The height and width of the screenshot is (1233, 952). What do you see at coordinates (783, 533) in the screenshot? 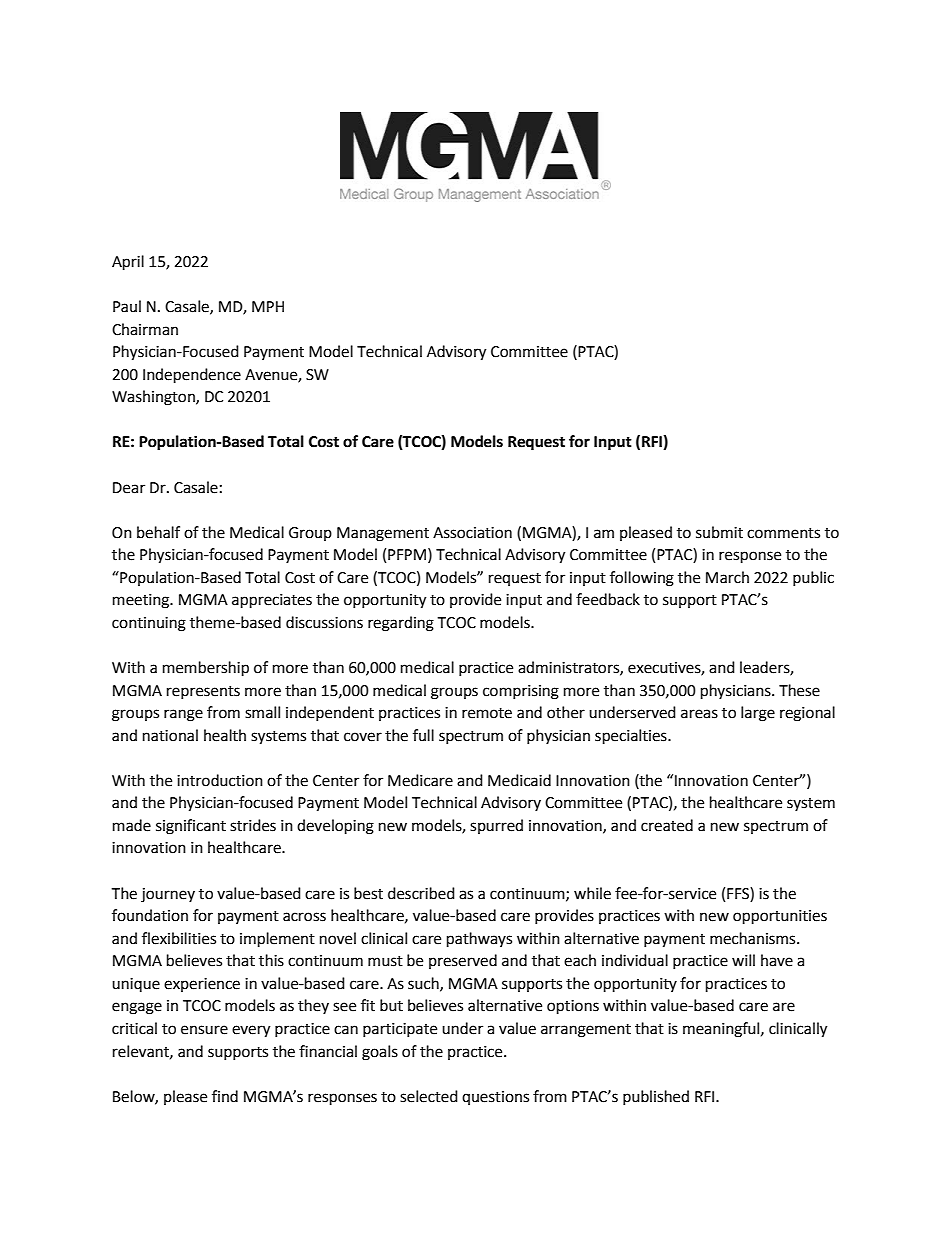
I see `comments` at bounding box center [783, 533].
